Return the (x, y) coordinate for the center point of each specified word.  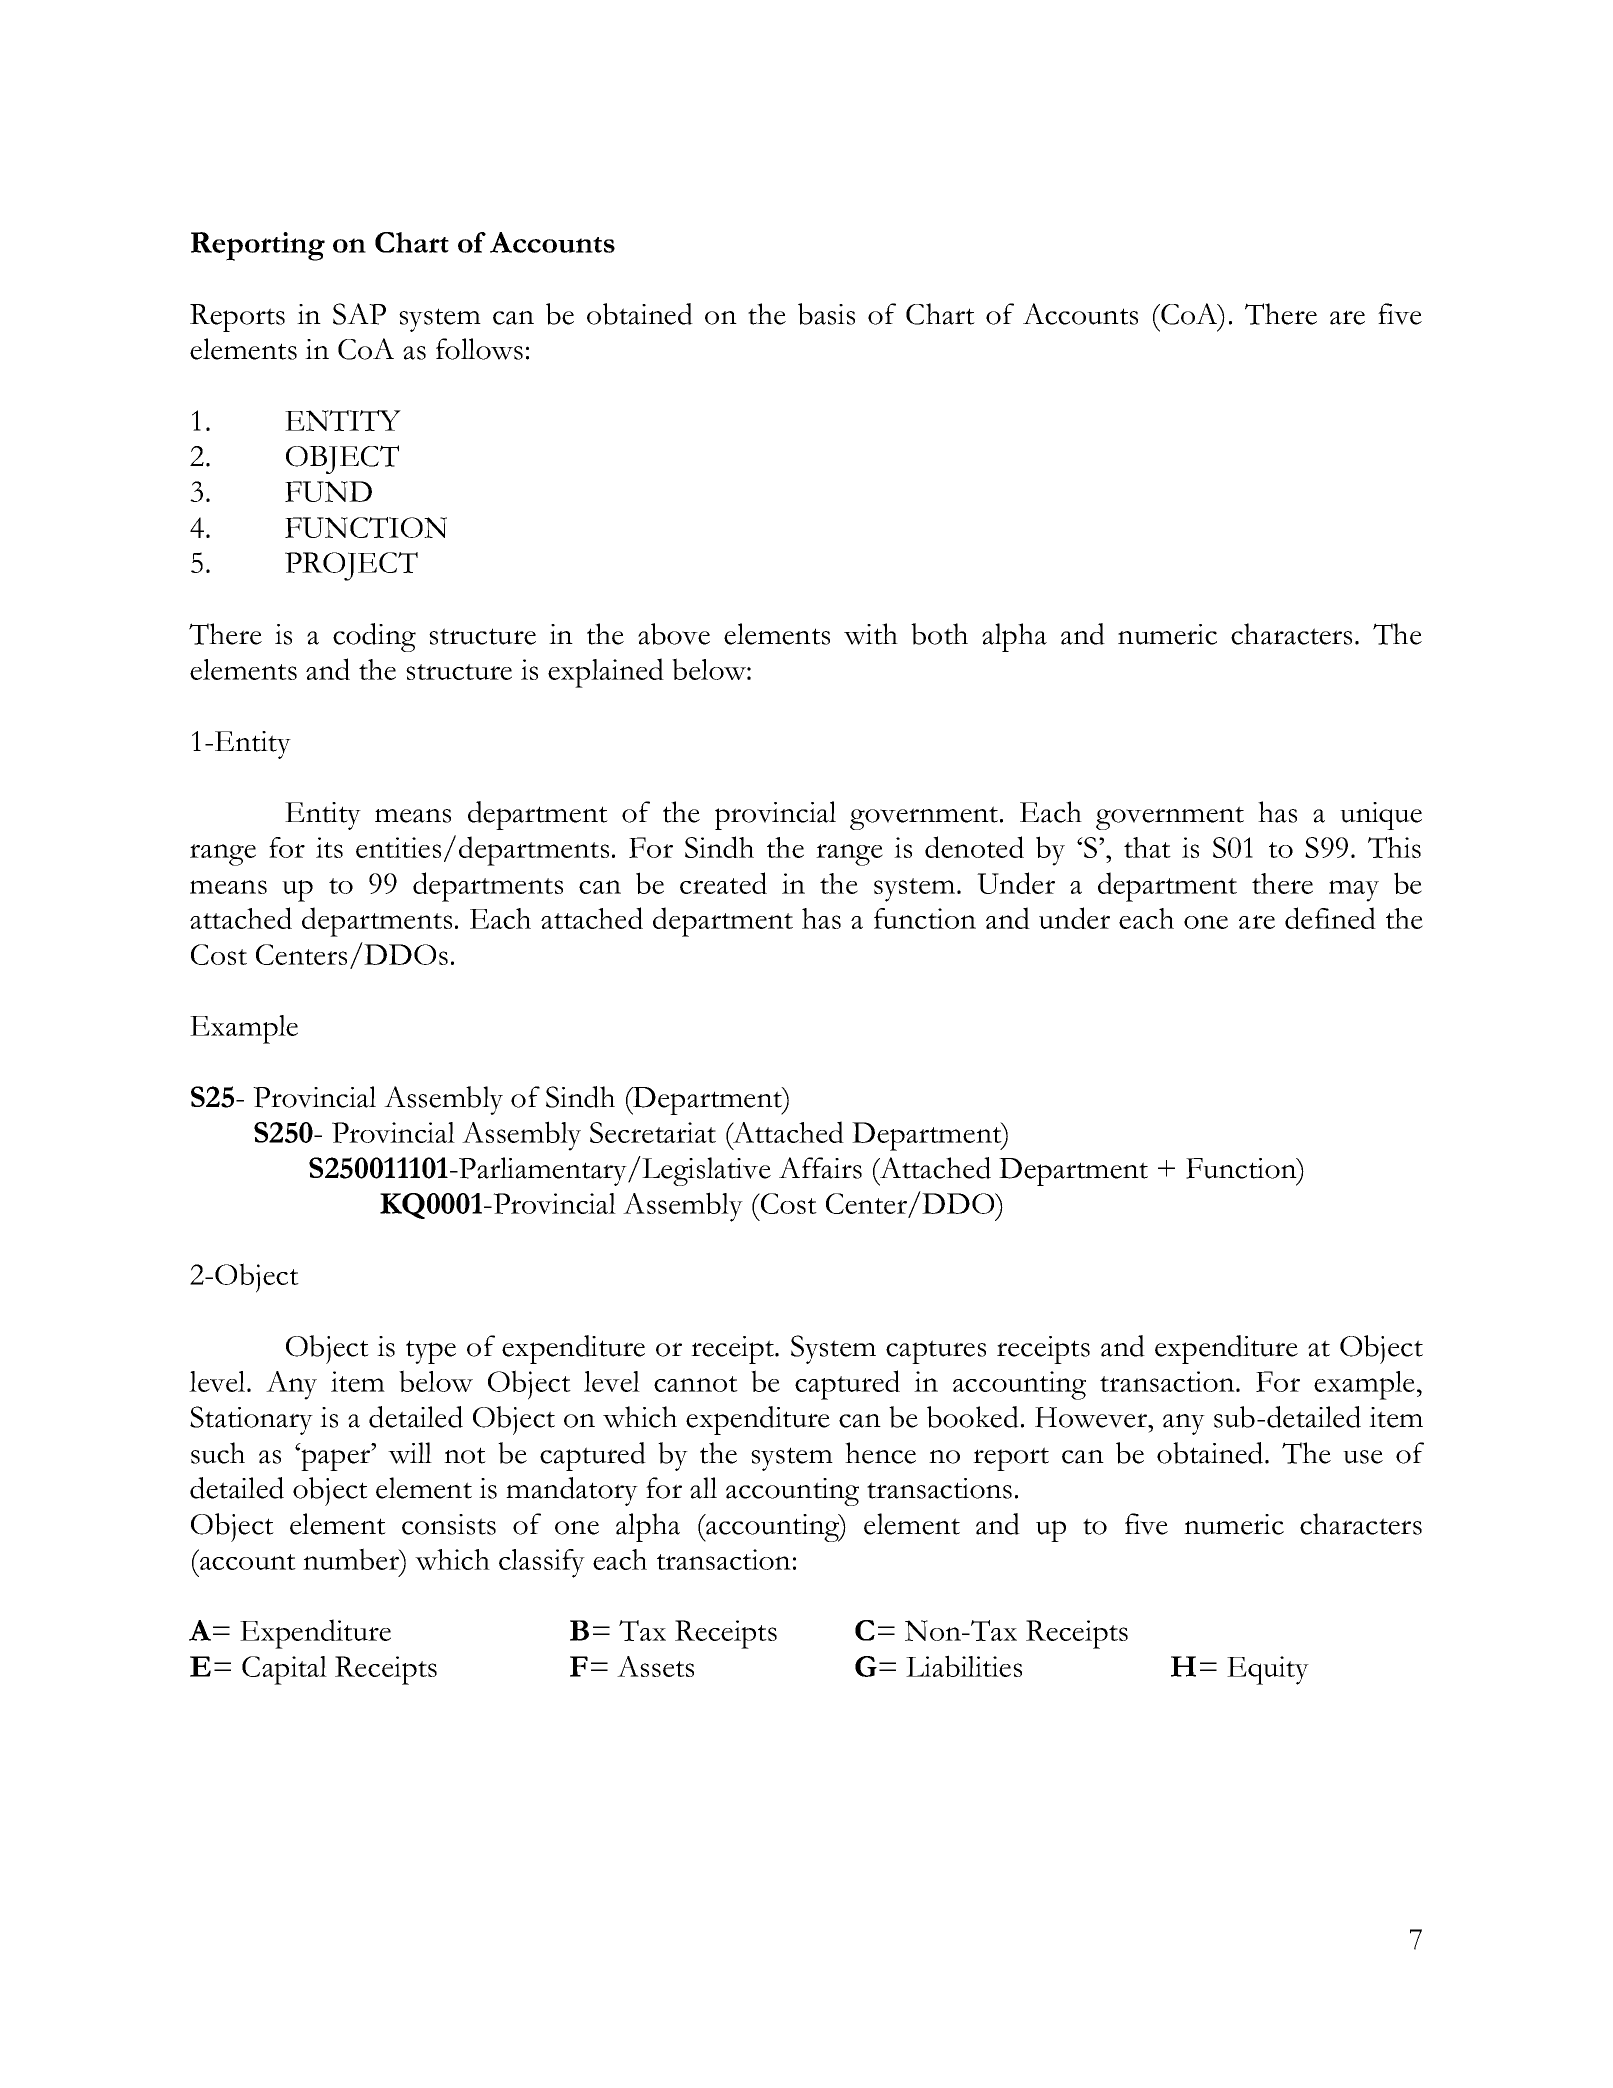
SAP (359, 314)
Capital (284, 1670)
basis (826, 314)
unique (1381, 816)
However (1092, 1417)
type (431, 1352)
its (329, 847)
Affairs (820, 1168)
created (723, 883)
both (939, 634)
